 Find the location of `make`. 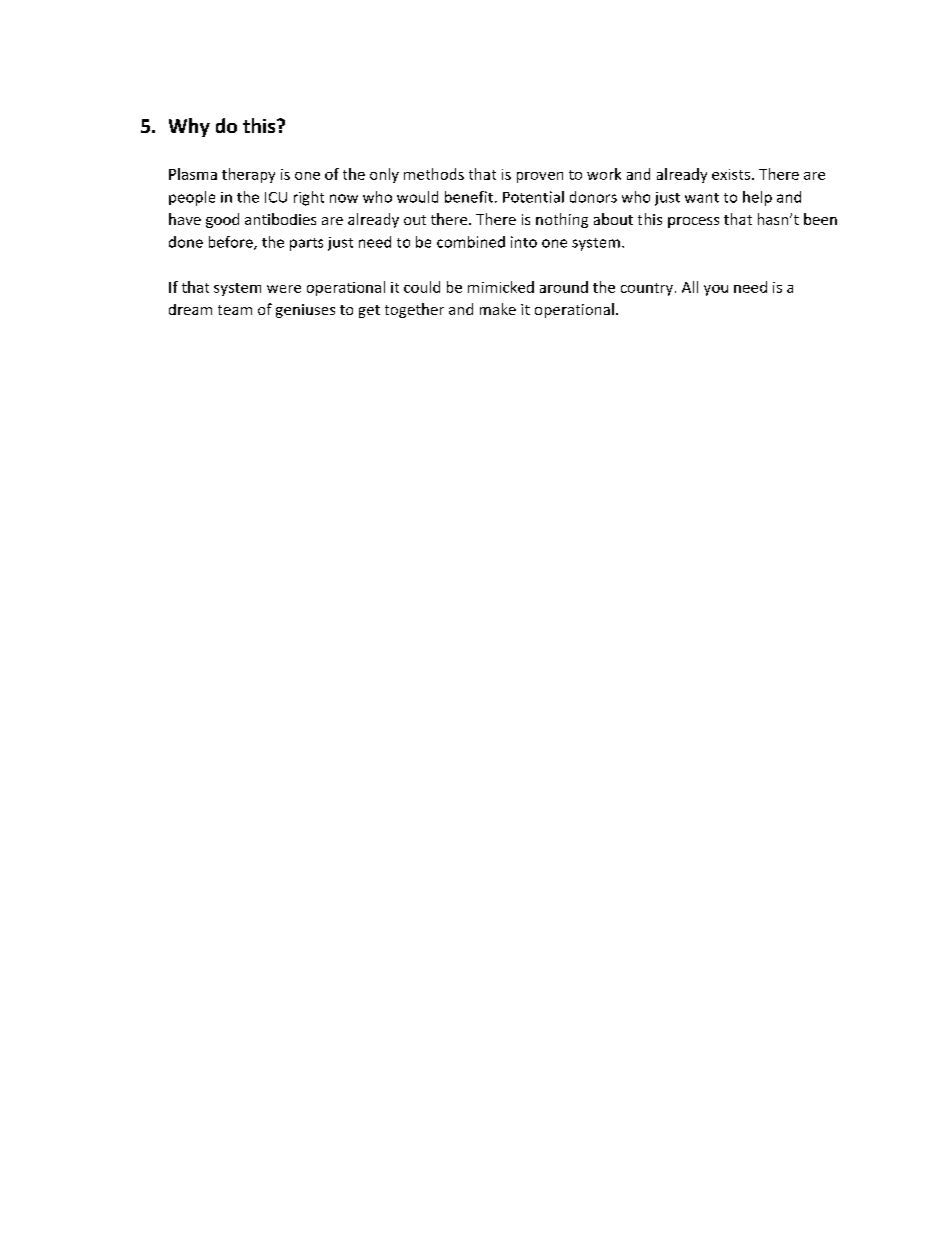

make is located at coordinates (498, 309).
